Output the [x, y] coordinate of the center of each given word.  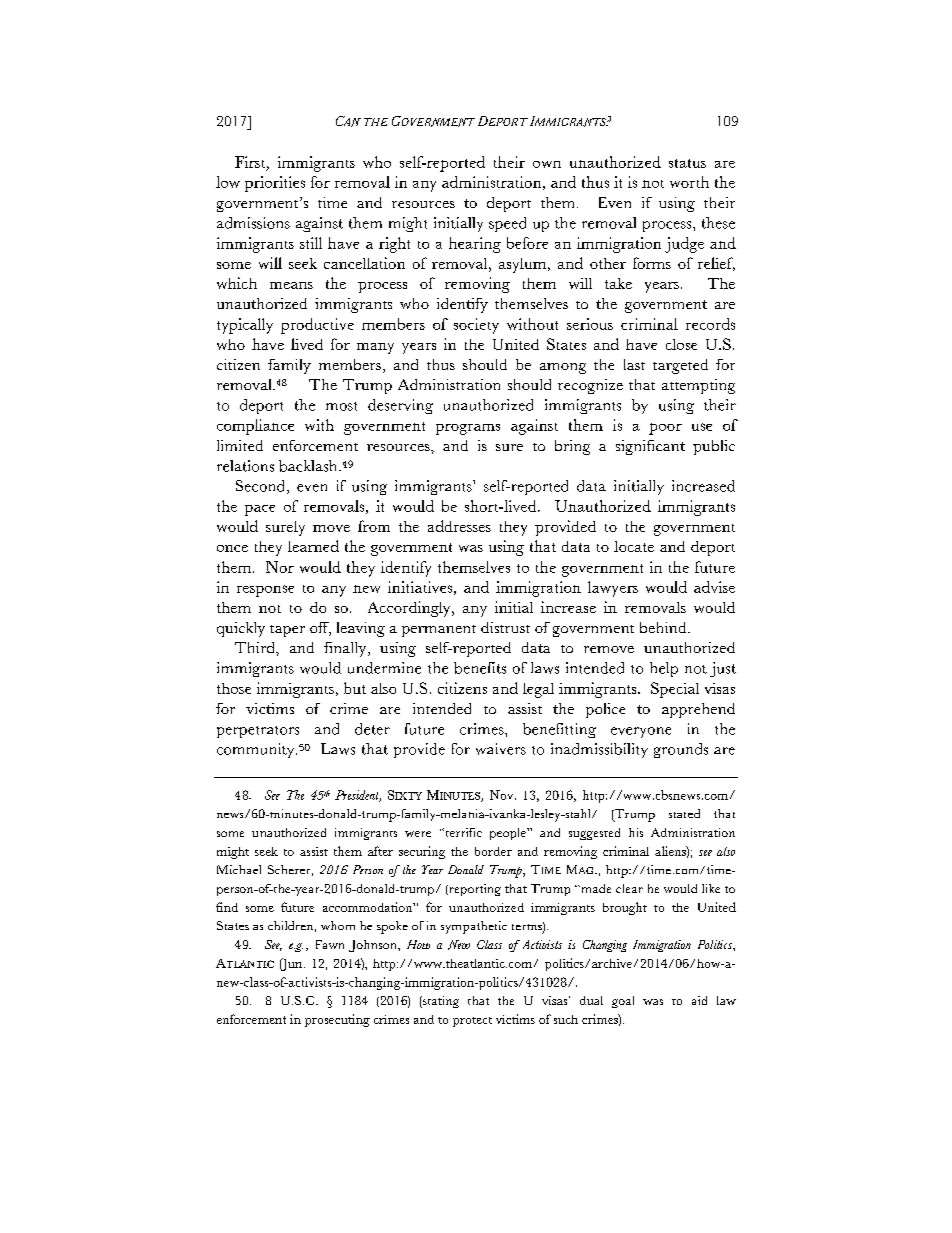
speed [507, 224]
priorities [275, 184]
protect [472, 1022]
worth [689, 182]
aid [699, 1000]
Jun [292, 964]
